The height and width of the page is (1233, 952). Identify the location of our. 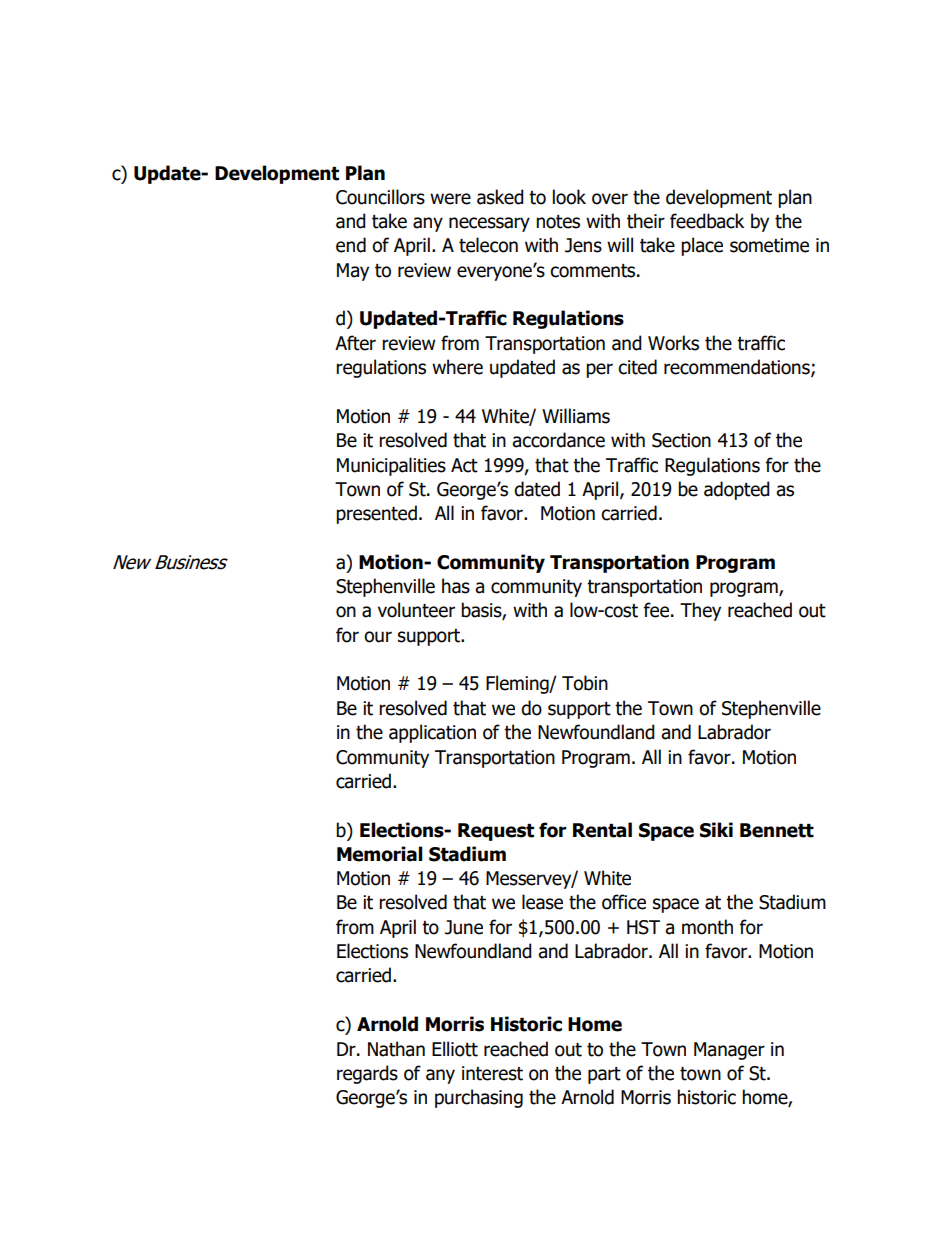
(378, 637).
